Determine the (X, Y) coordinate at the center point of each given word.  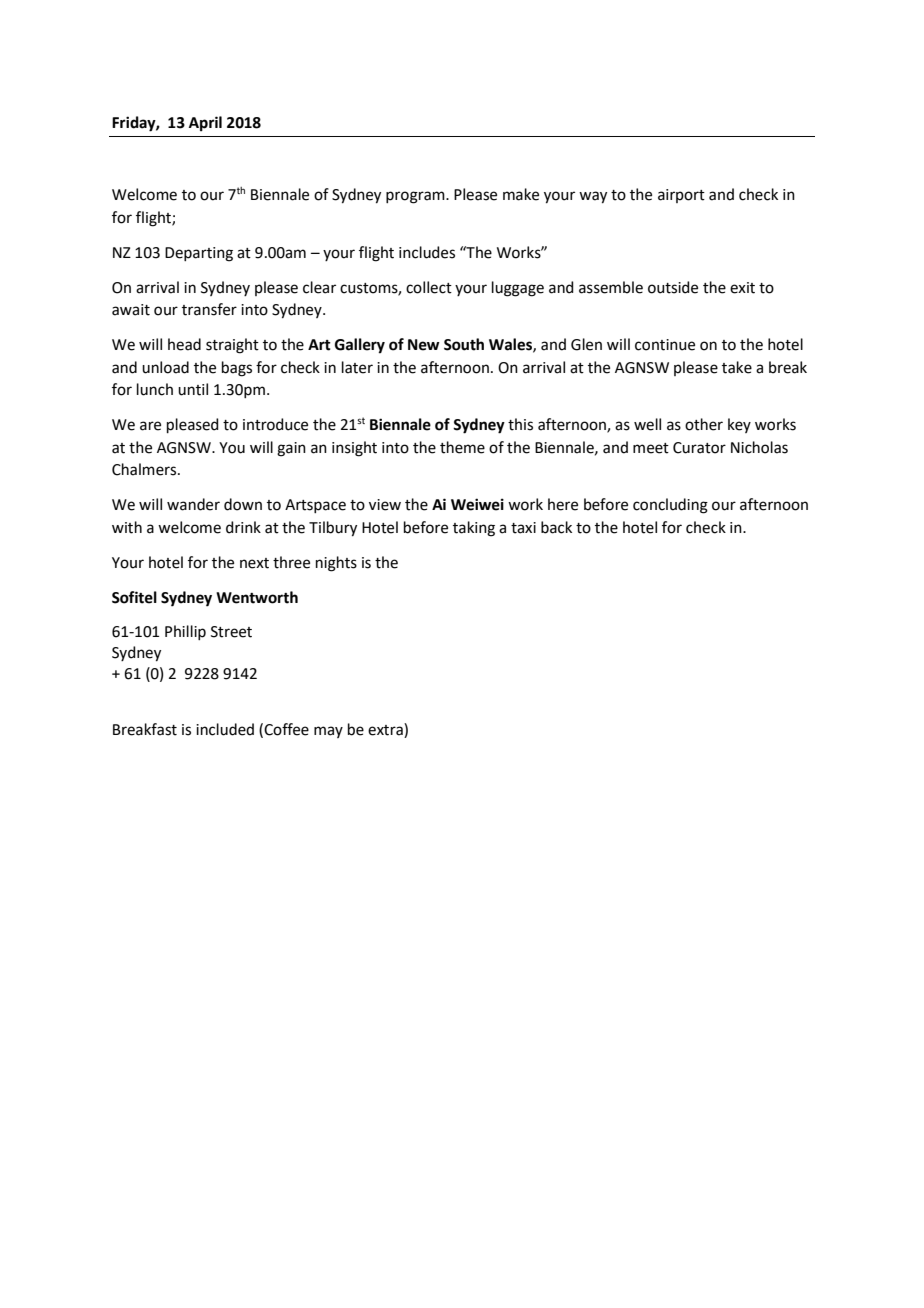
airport (681, 196)
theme (462, 447)
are (150, 426)
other (704, 424)
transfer (209, 309)
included (225, 729)
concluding (670, 506)
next (254, 563)
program (416, 197)
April (205, 124)
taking (474, 529)
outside (673, 287)
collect (429, 287)
